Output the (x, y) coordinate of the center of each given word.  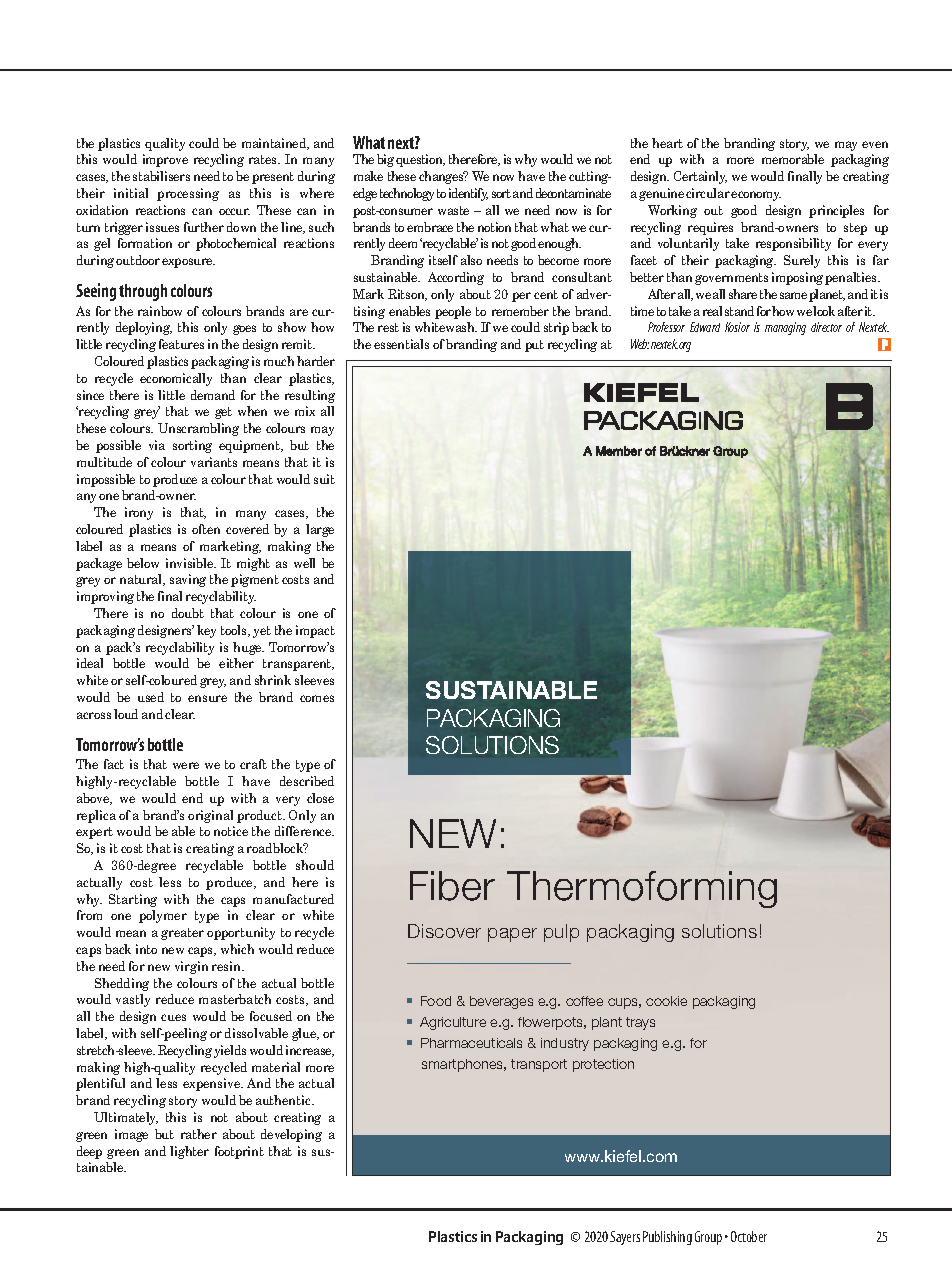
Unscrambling (198, 429)
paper (512, 935)
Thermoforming (642, 889)
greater (182, 934)
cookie (666, 1001)
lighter (189, 1152)
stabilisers (161, 176)
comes (317, 698)
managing (785, 328)
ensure (207, 698)
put (534, 346)
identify (468, 194)
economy (756, 196)
